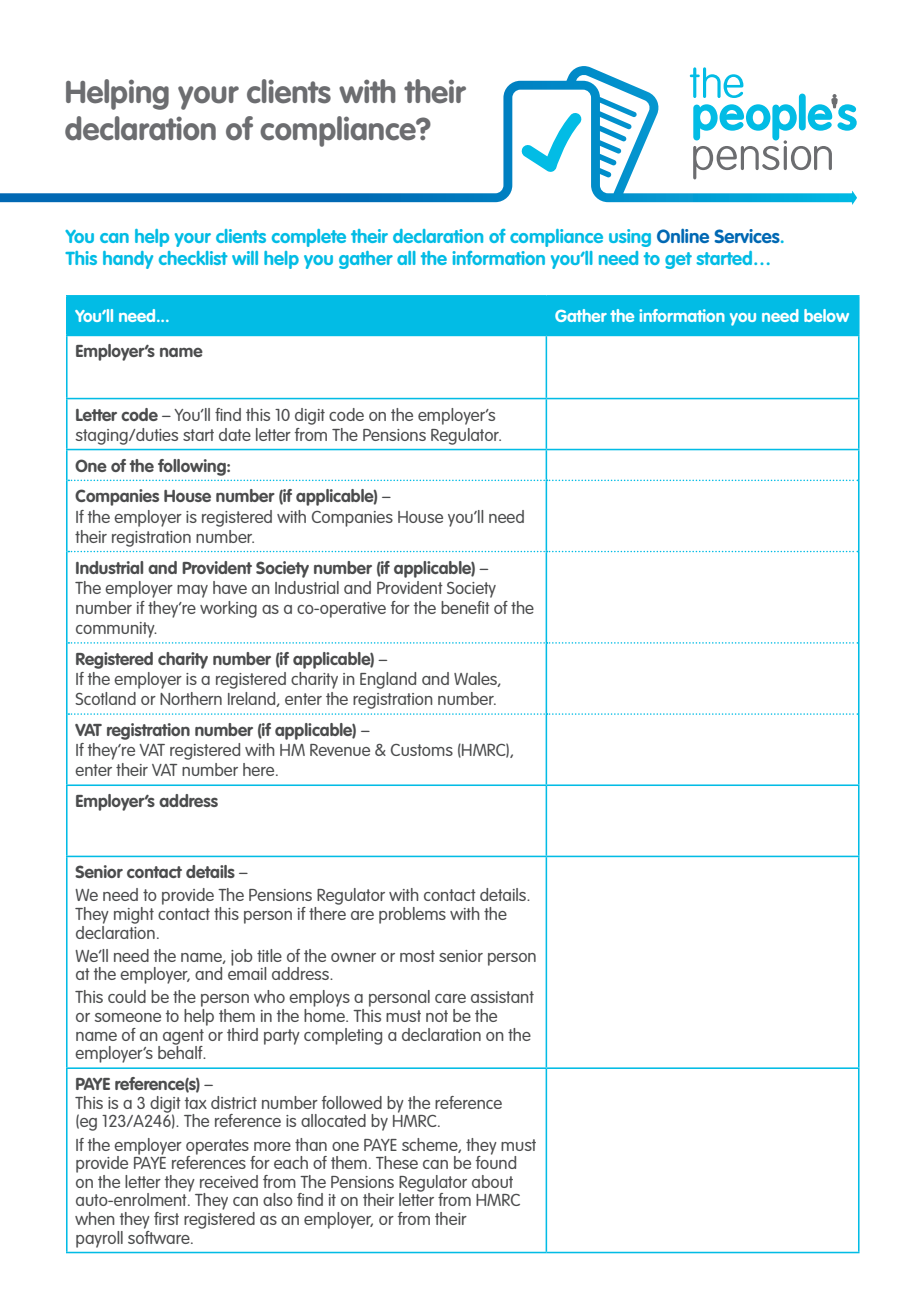  I want to click on about, so click(492, 1181).
